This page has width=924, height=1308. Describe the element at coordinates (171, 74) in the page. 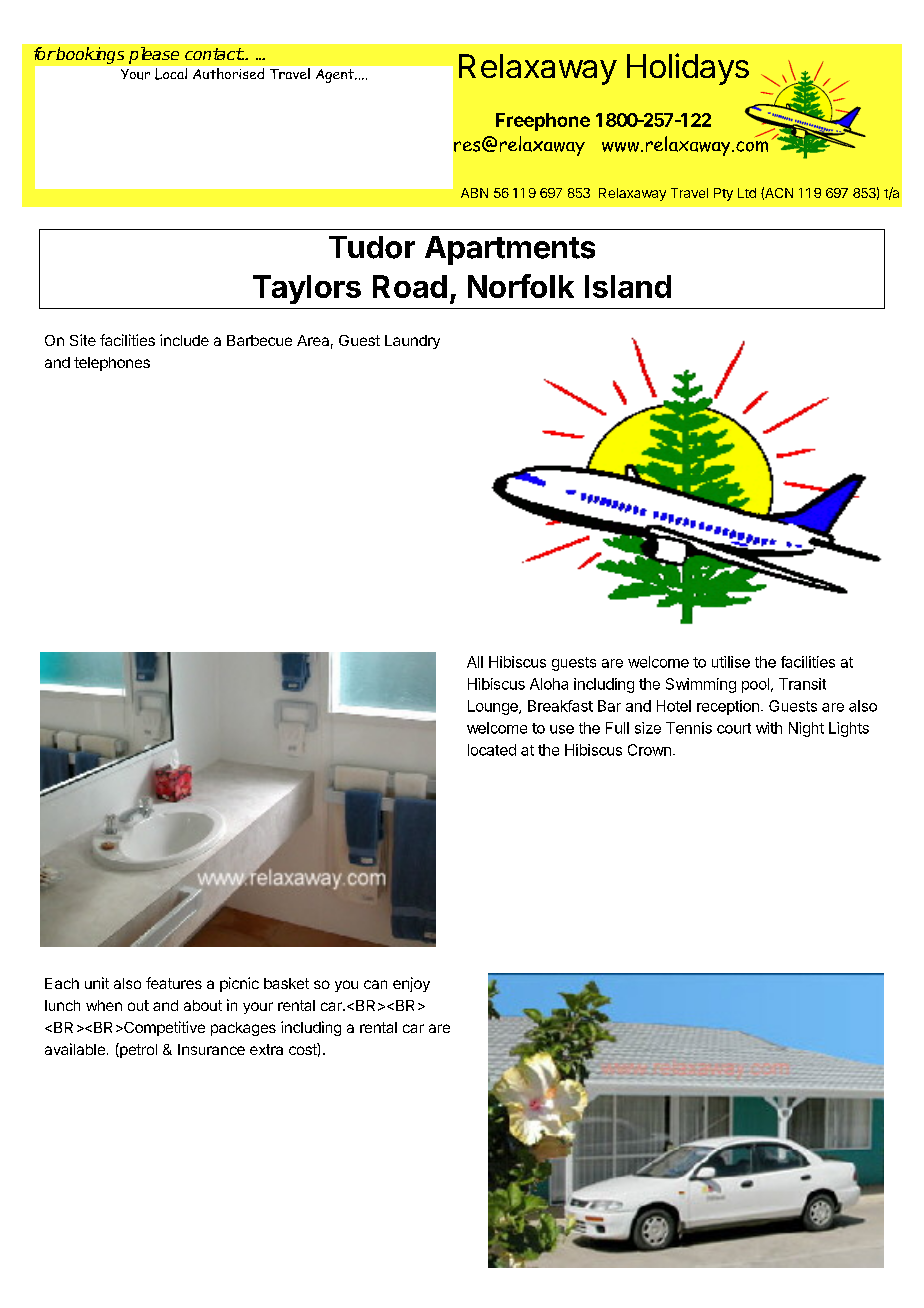

I see `Local` at that location.
